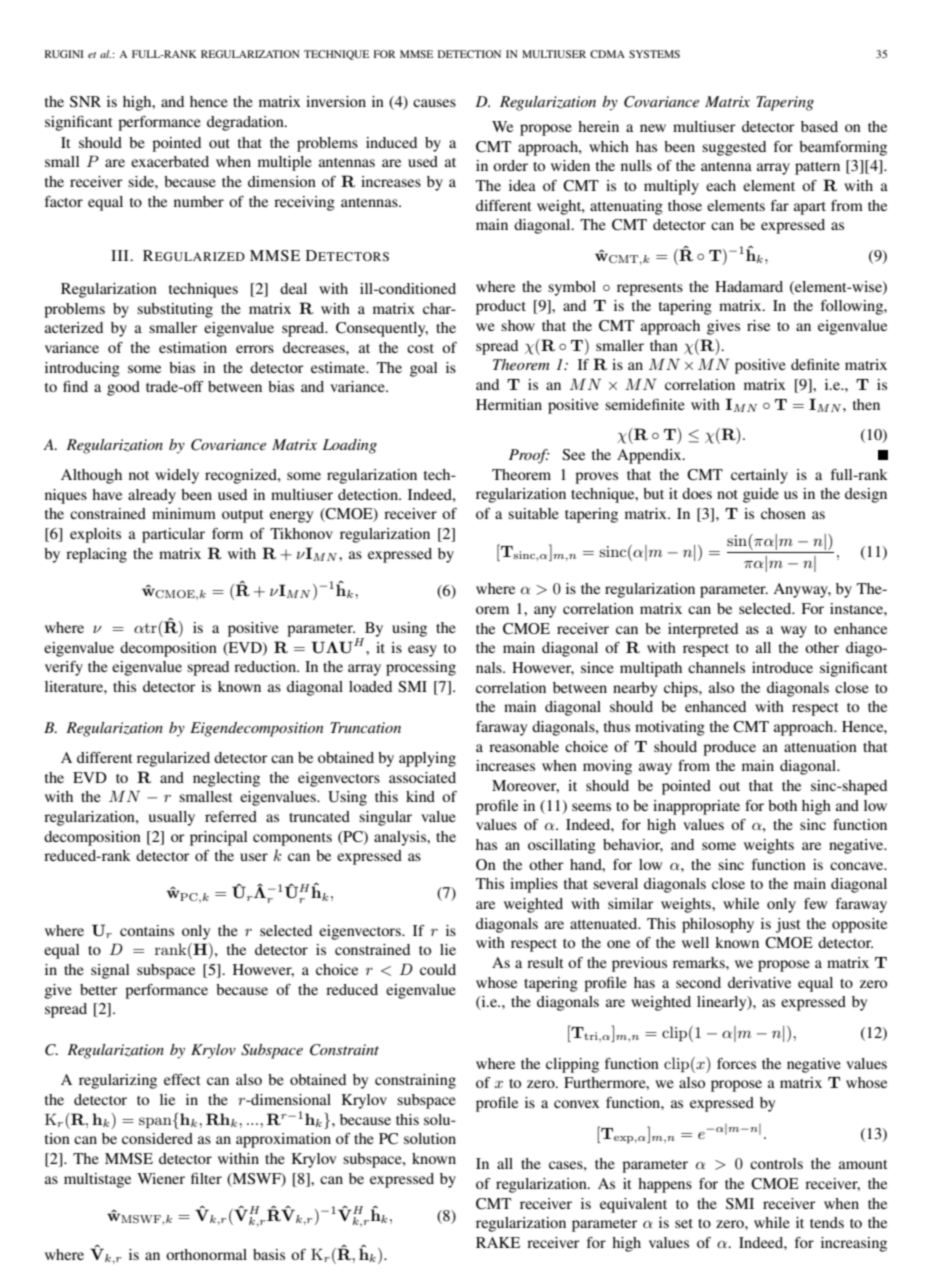 Image resolution: width=932 pixels, height=1288 pixels. What do you see at coordinates (438, 969) in the page?
I see `could` at bounding box center [438, 969].
